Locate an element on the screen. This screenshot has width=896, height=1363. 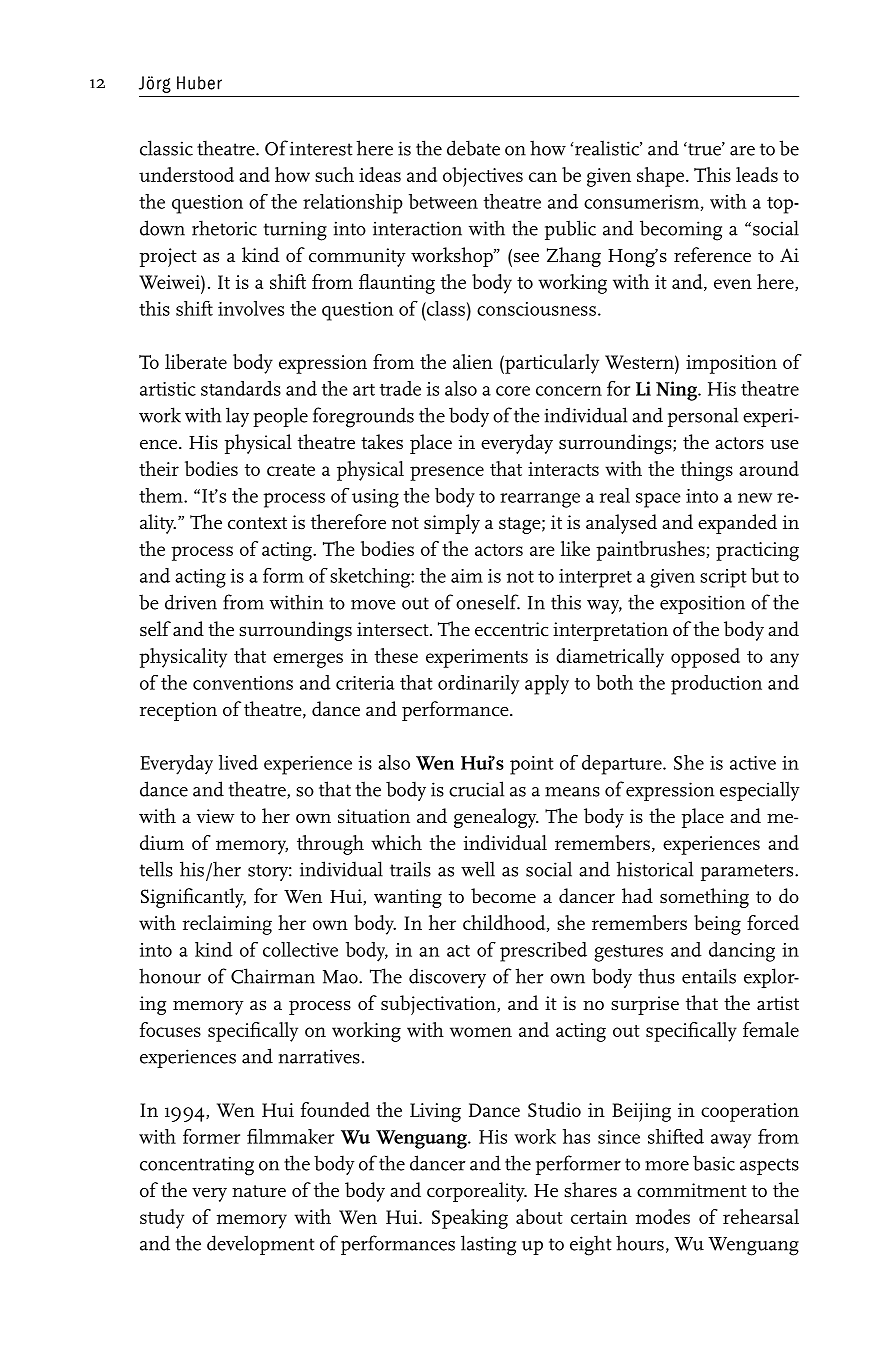
Chairman is located at coordinates (273, 976).
